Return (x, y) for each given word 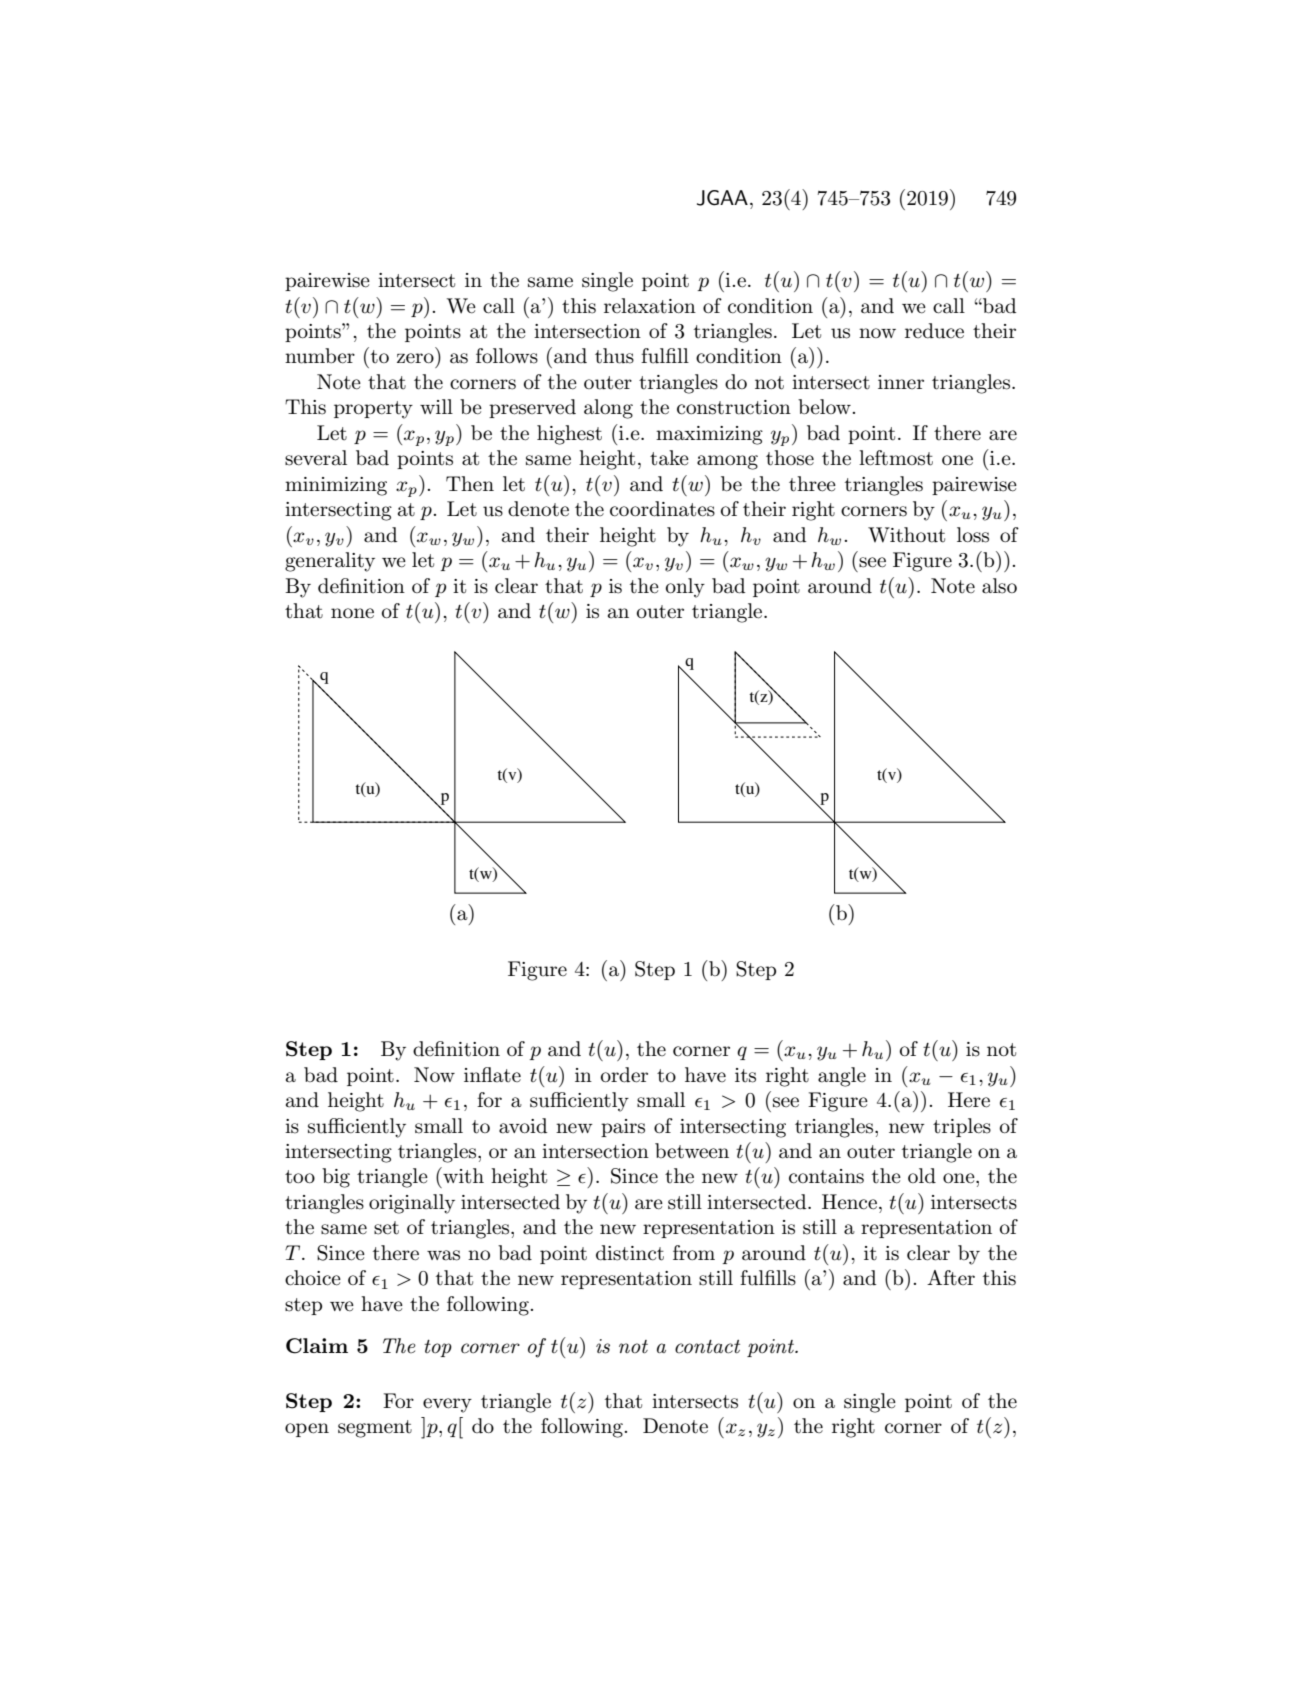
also (999, 586)
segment (375, 1429)
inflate (492, 1075)
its (745, 1075)
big (336, 1178)
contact (707, 1347)
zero (415, 358)
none (352, 613)
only (685, 588)
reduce (934, 331)
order (624, 1075)
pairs (623, 1128)
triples (962, 1127)
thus (614, 356)
